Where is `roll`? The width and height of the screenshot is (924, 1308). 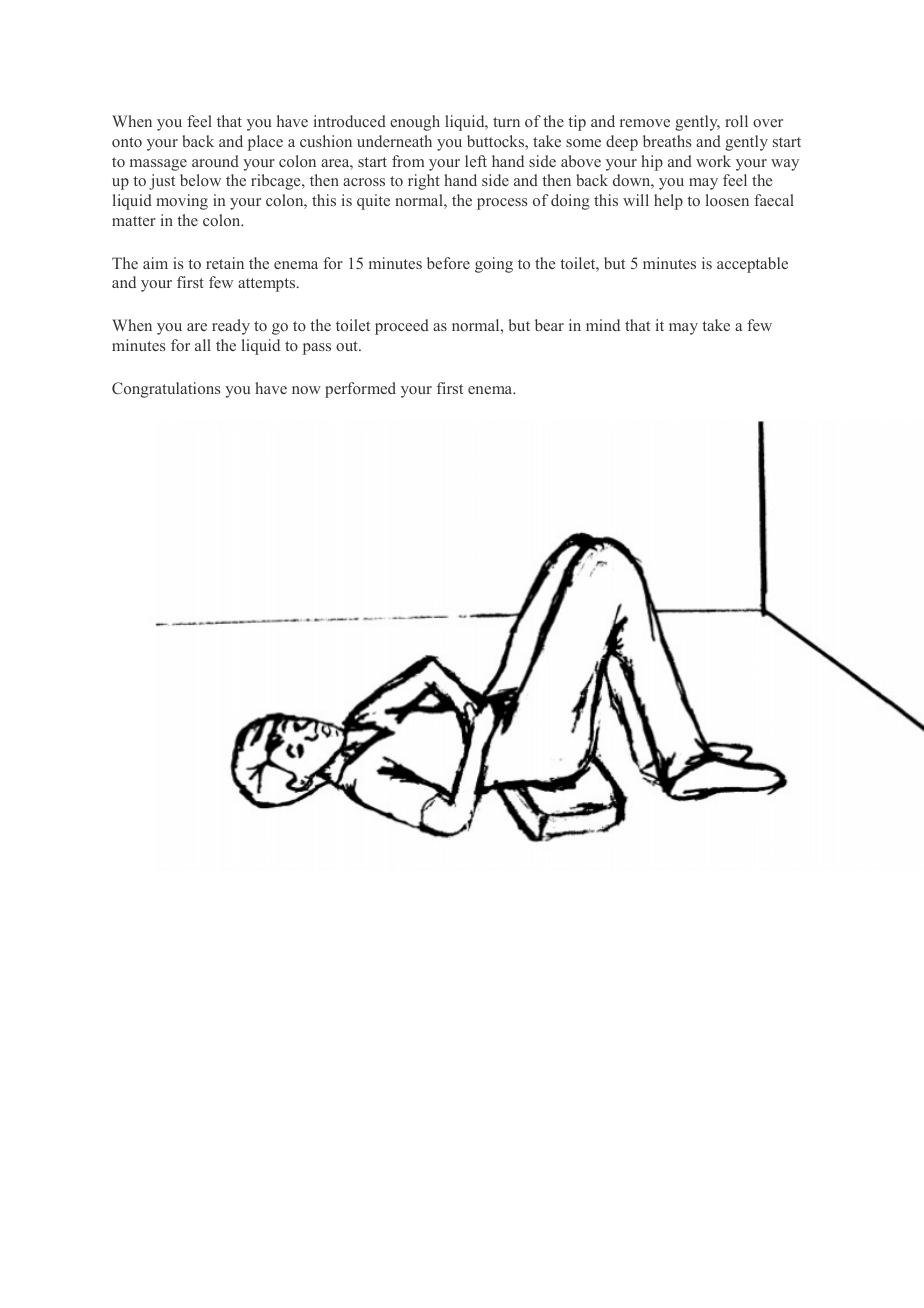 roll is located at coordinates (736, 121).
